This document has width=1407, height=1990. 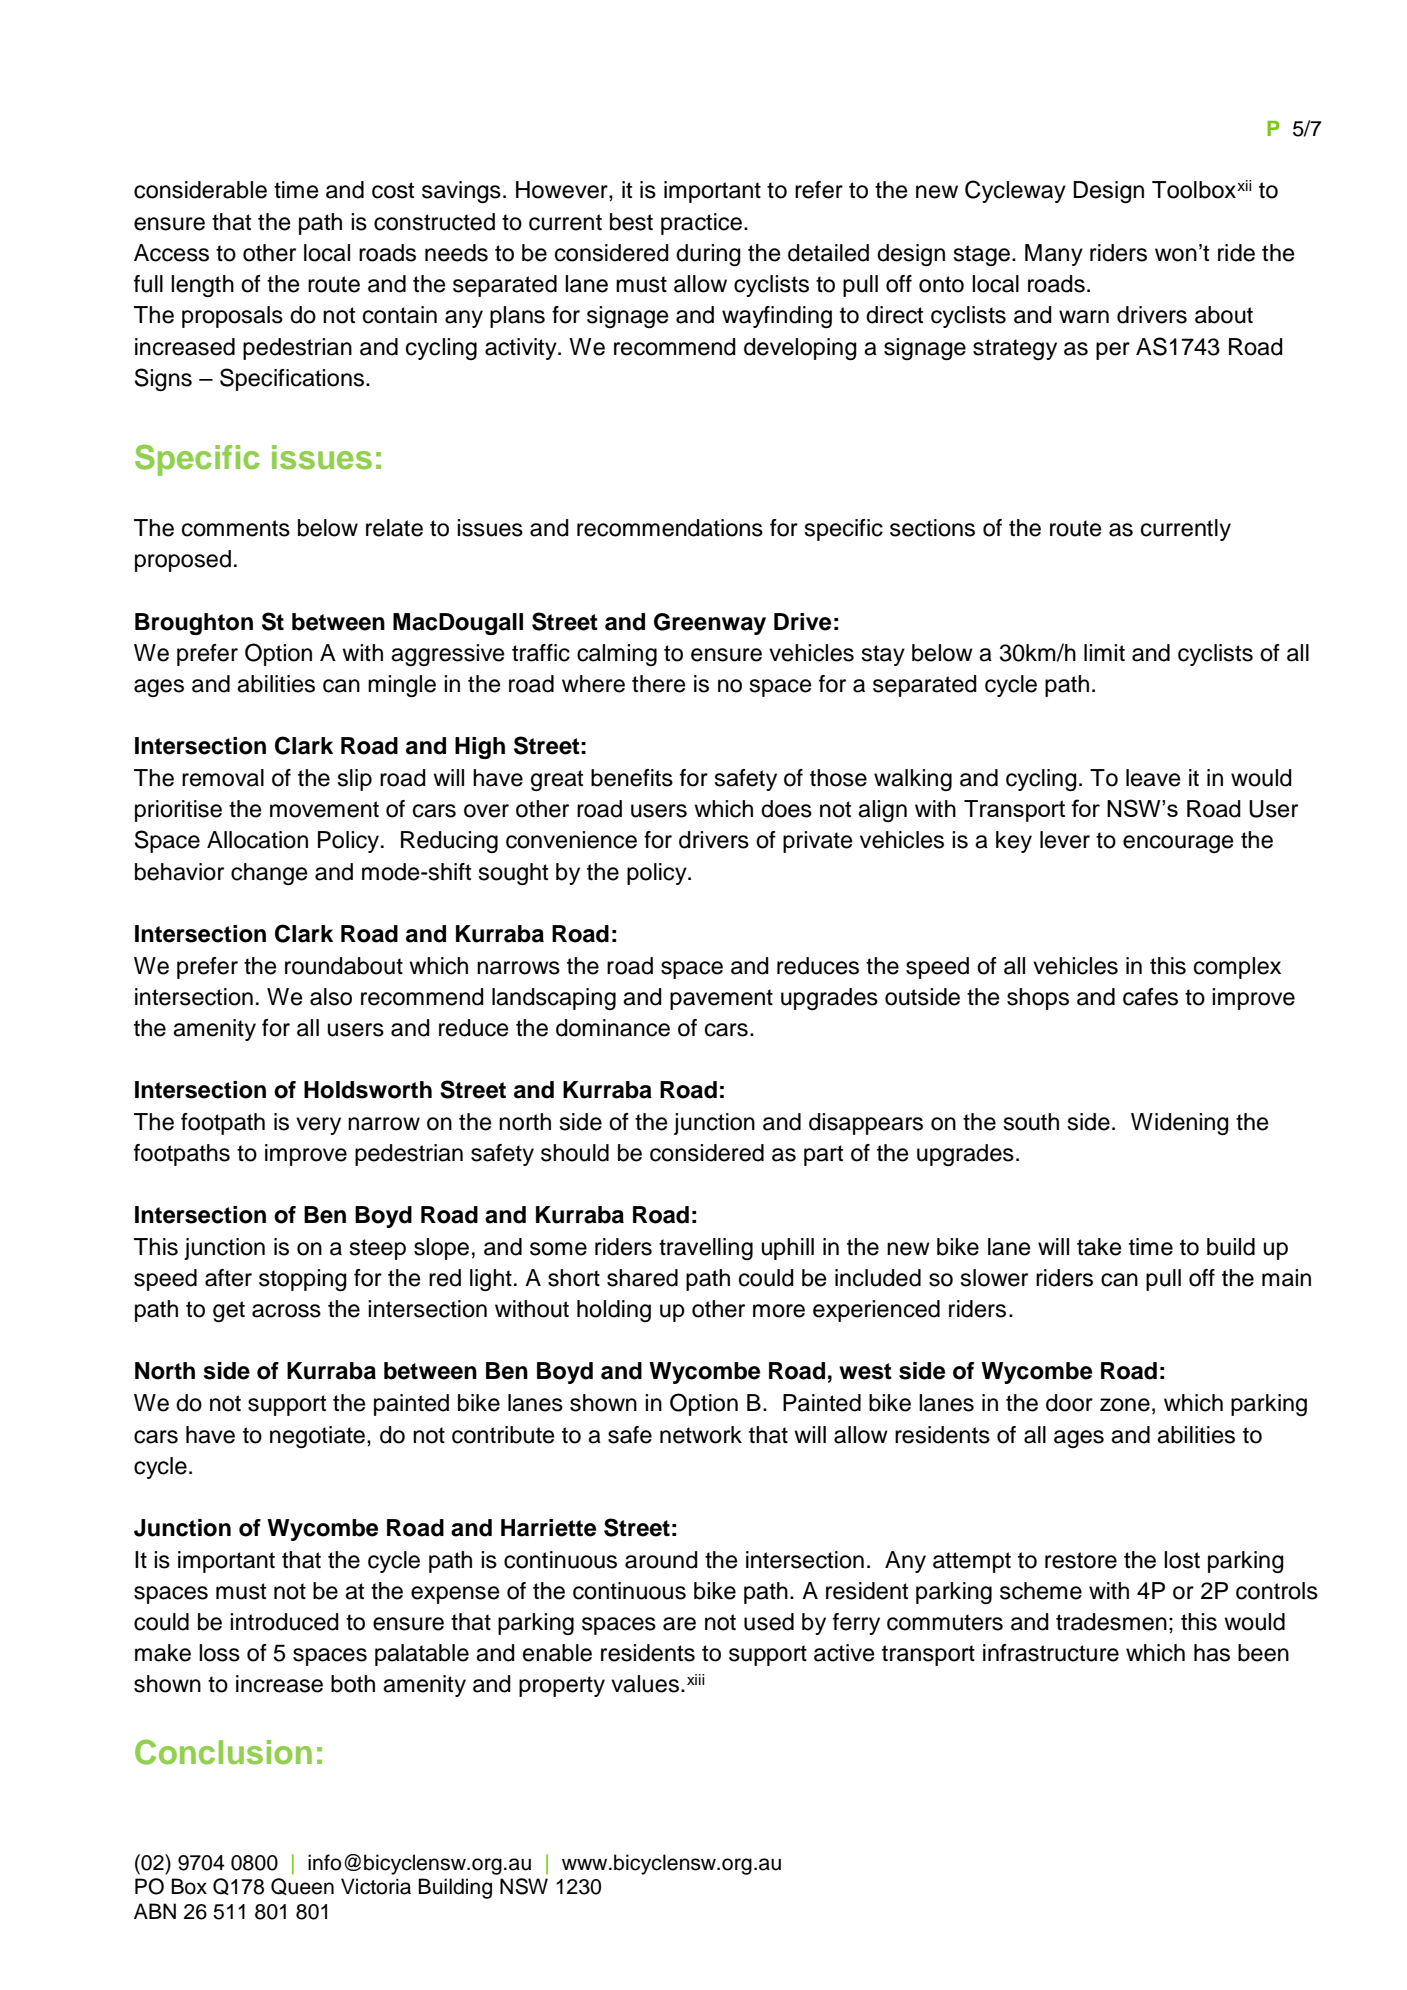 What do you see at coordinates (721, 999) in the document?
I see `pavement` at bounding box center [721, 999].
